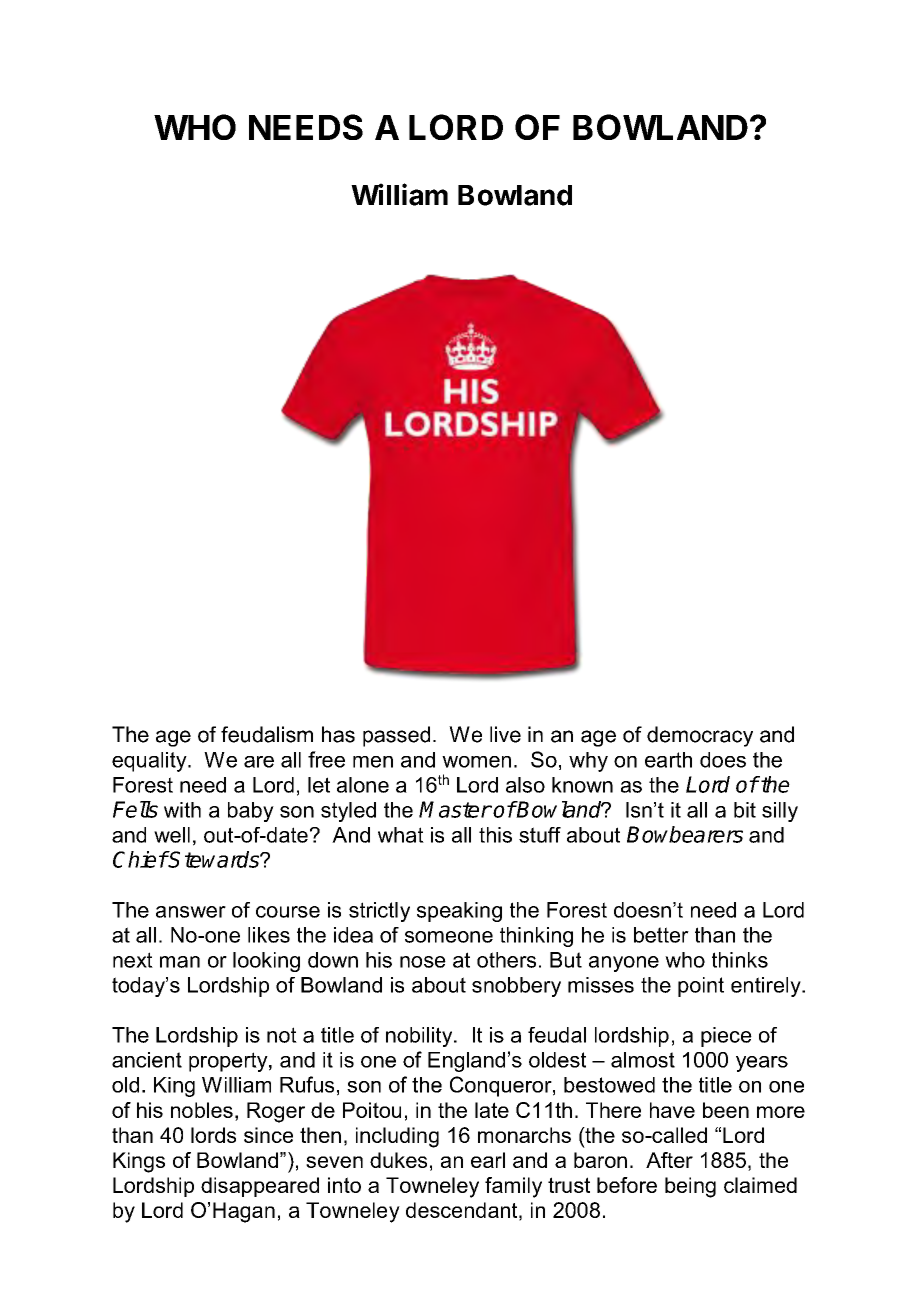 The height and width of the screenshot is (1308, 924). Describe the element at coordinates (260, 1187) in the screenshot. I see `disappeared` at that location.
